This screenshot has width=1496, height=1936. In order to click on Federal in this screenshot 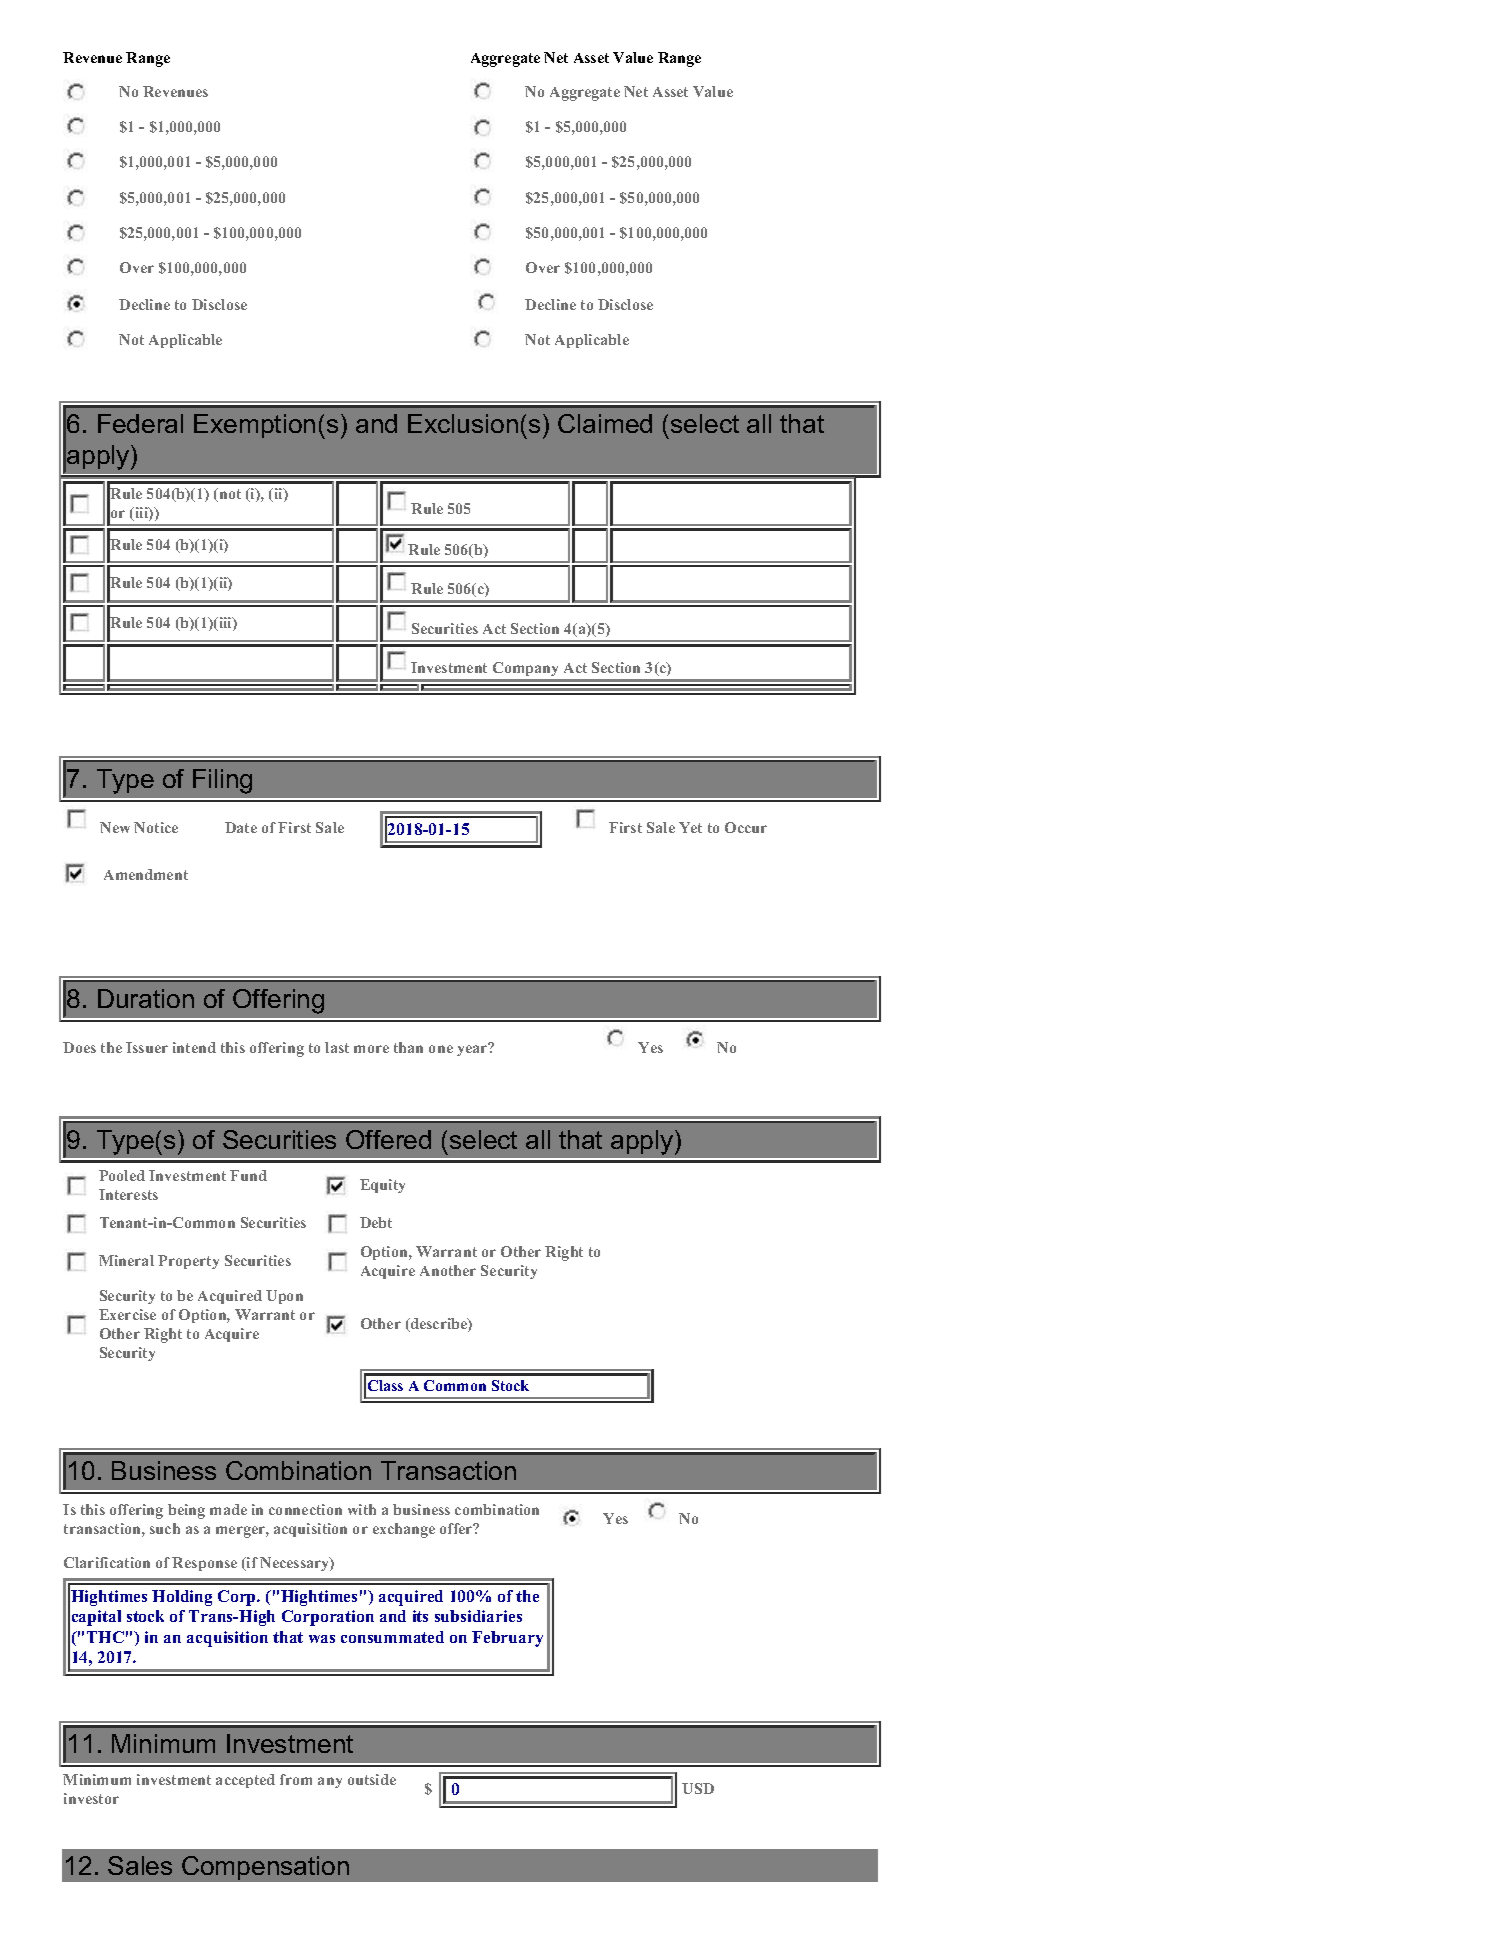, I will do `click(140, 423)`.
